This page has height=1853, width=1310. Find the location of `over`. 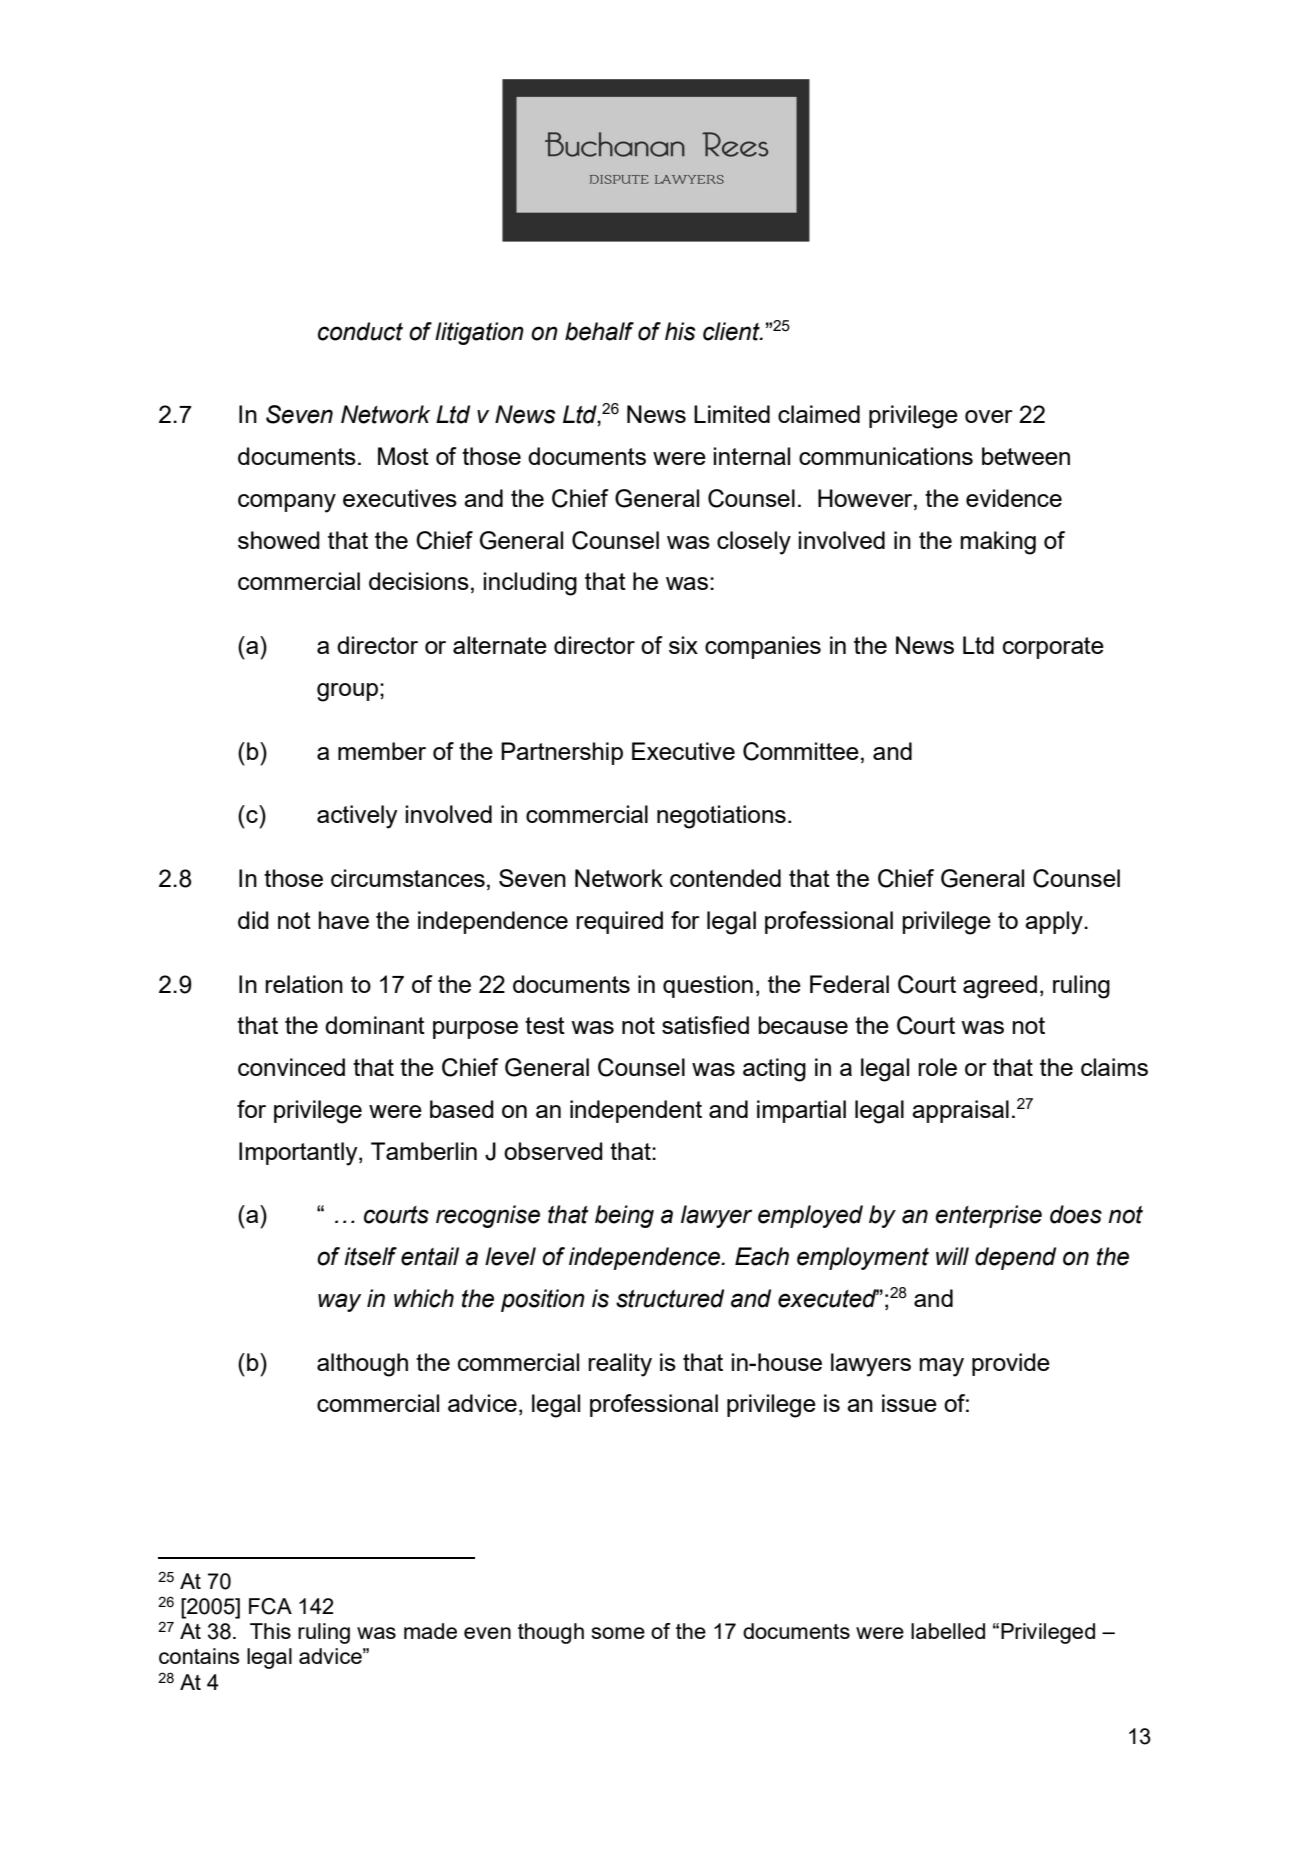

over is located at coordinates (989, 416).
